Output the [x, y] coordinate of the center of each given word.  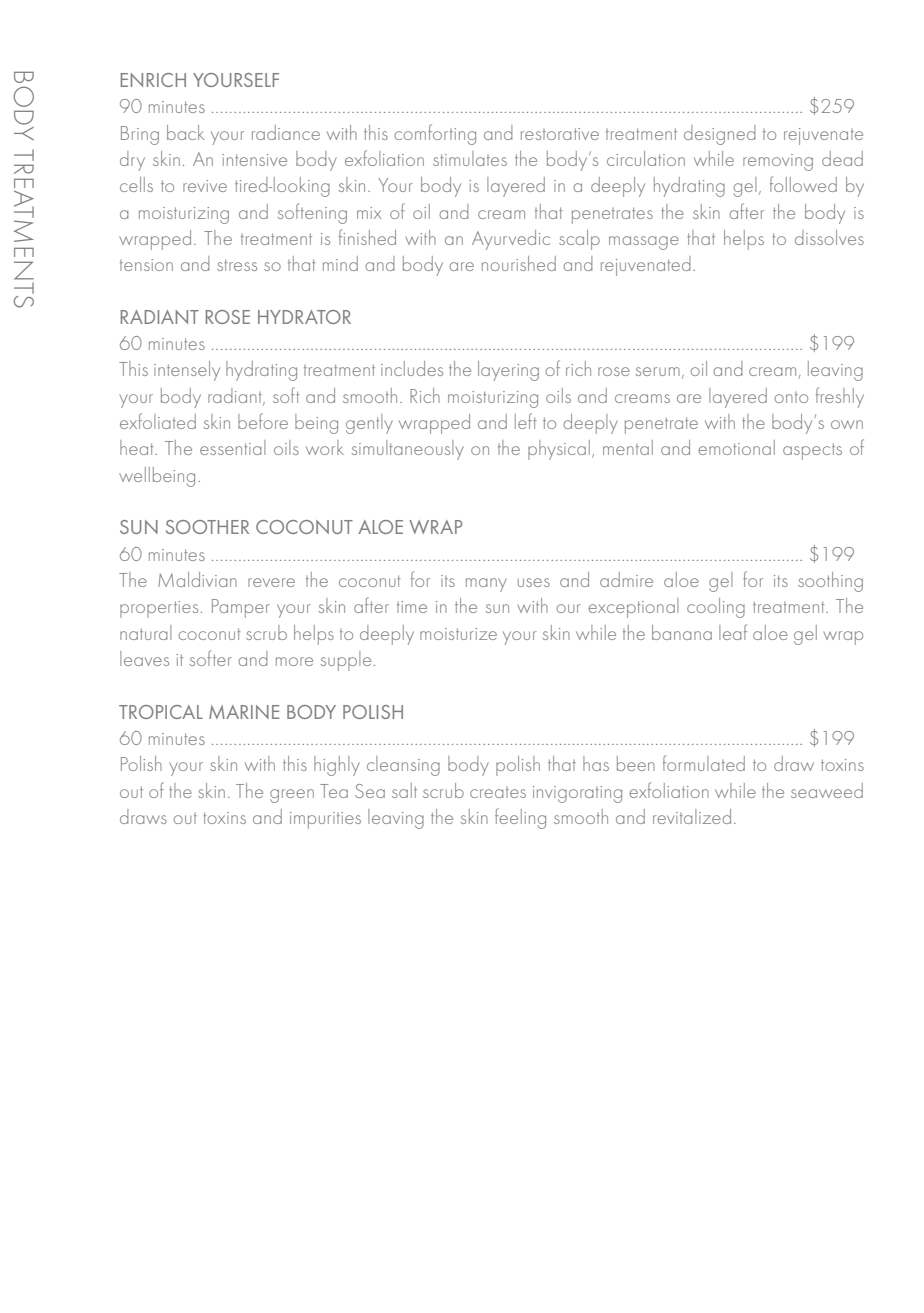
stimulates [470, 158]
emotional [736, 447]
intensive [254, 160]
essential [232, 447]
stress [237, 265]
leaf [733, 632]
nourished [519, 263]
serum [658, 371]
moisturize [458, 634]
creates [498, 792]
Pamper [241, 608]
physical [559, 450]
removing [778, 162]
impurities [325, 820]
